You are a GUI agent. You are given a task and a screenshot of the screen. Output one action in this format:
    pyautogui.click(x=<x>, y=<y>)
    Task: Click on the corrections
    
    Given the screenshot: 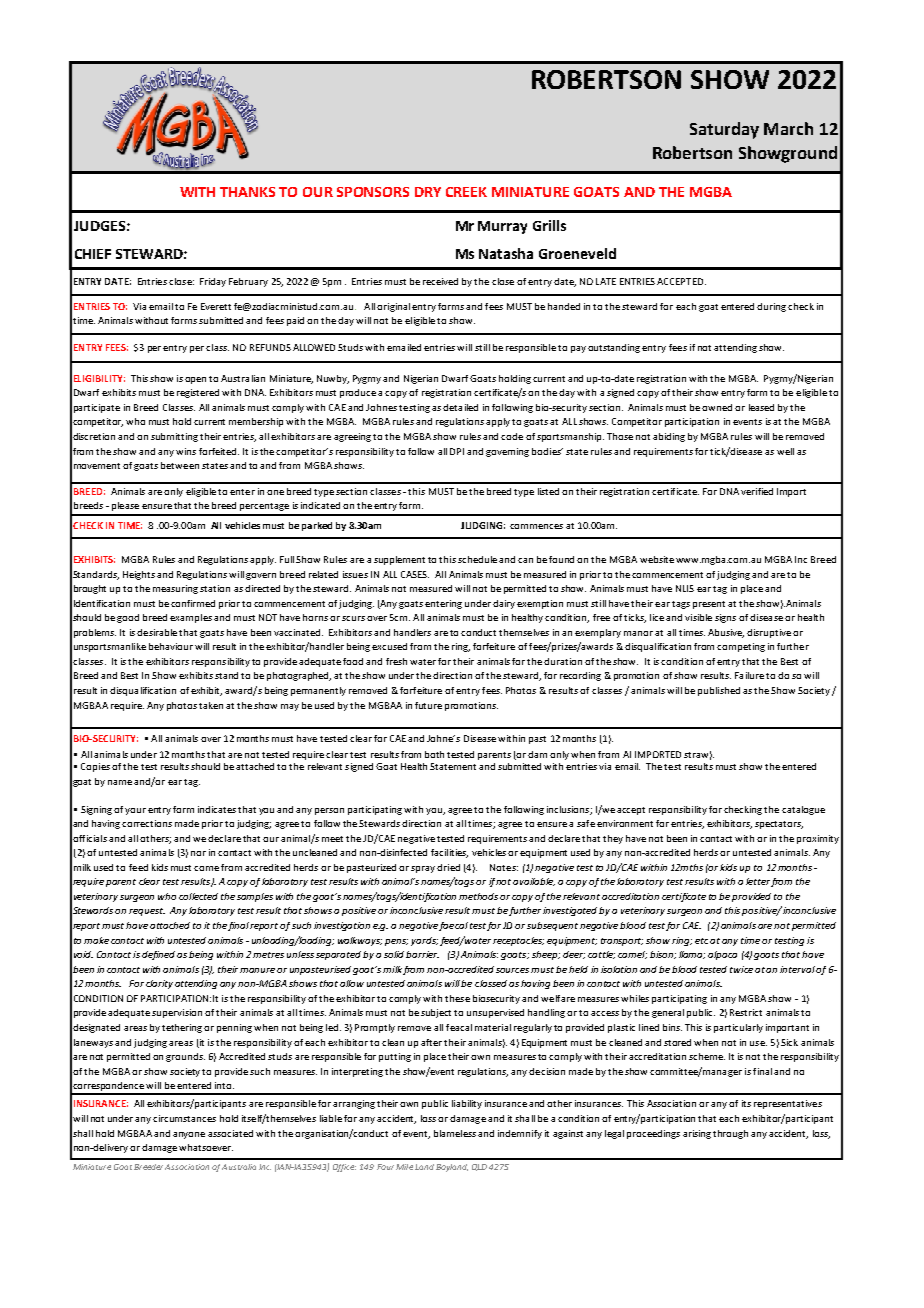 What is the action you would take?
    pyautogui.click(x=147, y=823)
